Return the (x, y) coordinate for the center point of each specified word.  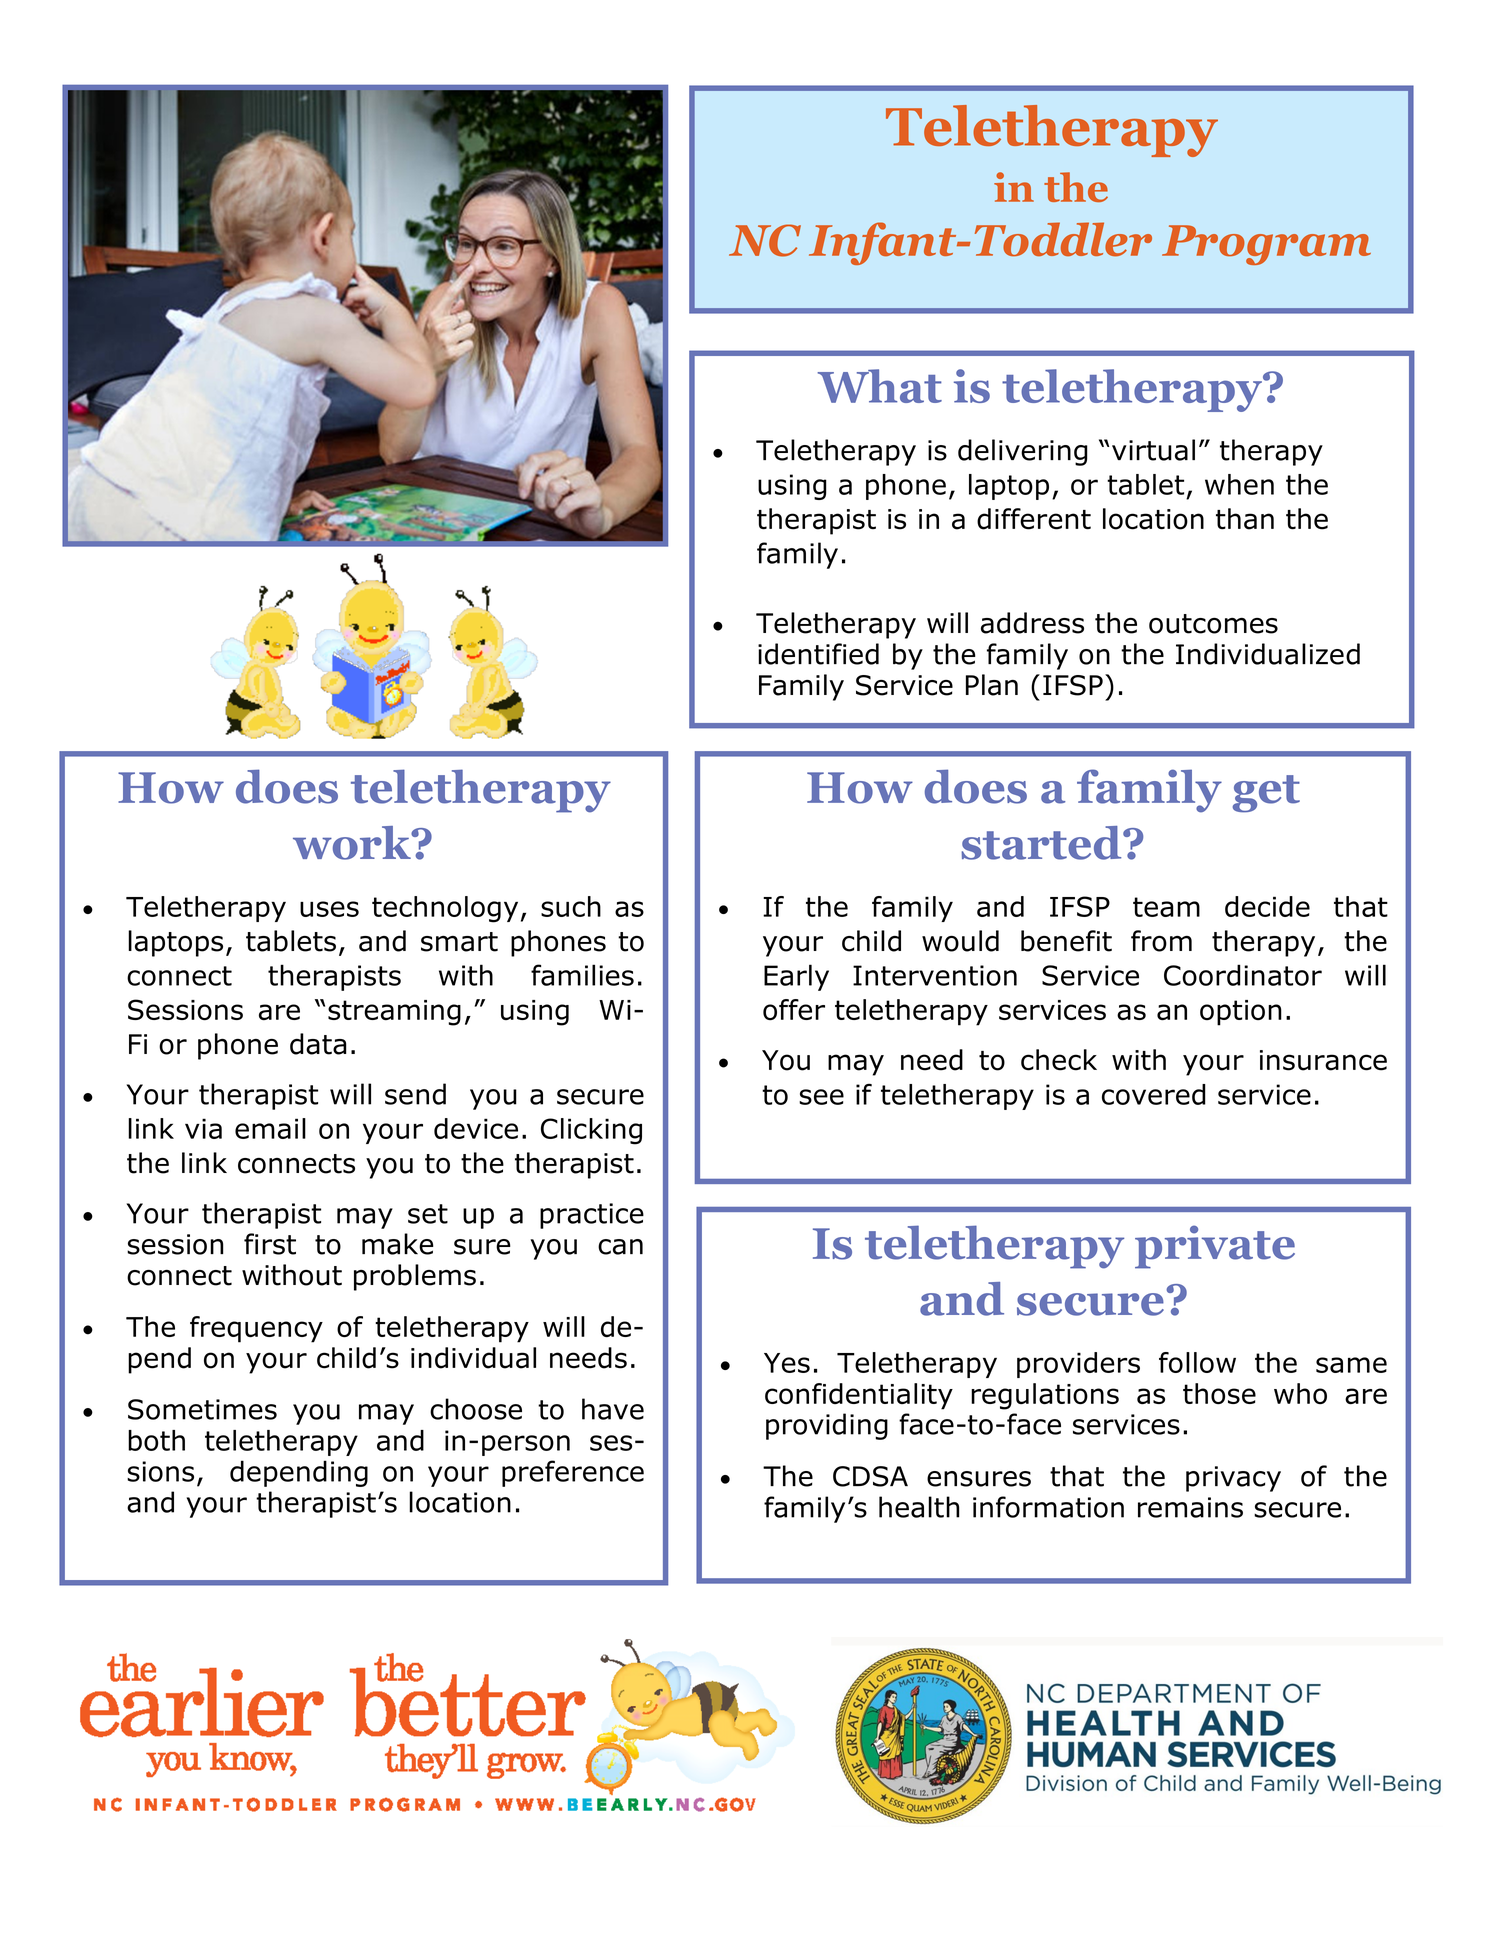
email (270, 1128)
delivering (1023, 452)
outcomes (1213, 624)
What (879, 386)
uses (329, 909)
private (1215, 1247)
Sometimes (202, 1409)
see (821, 1097)
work (353, 843)
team (1166, 907)
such (571, 906)
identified (818, 654)
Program (1266, 245)
